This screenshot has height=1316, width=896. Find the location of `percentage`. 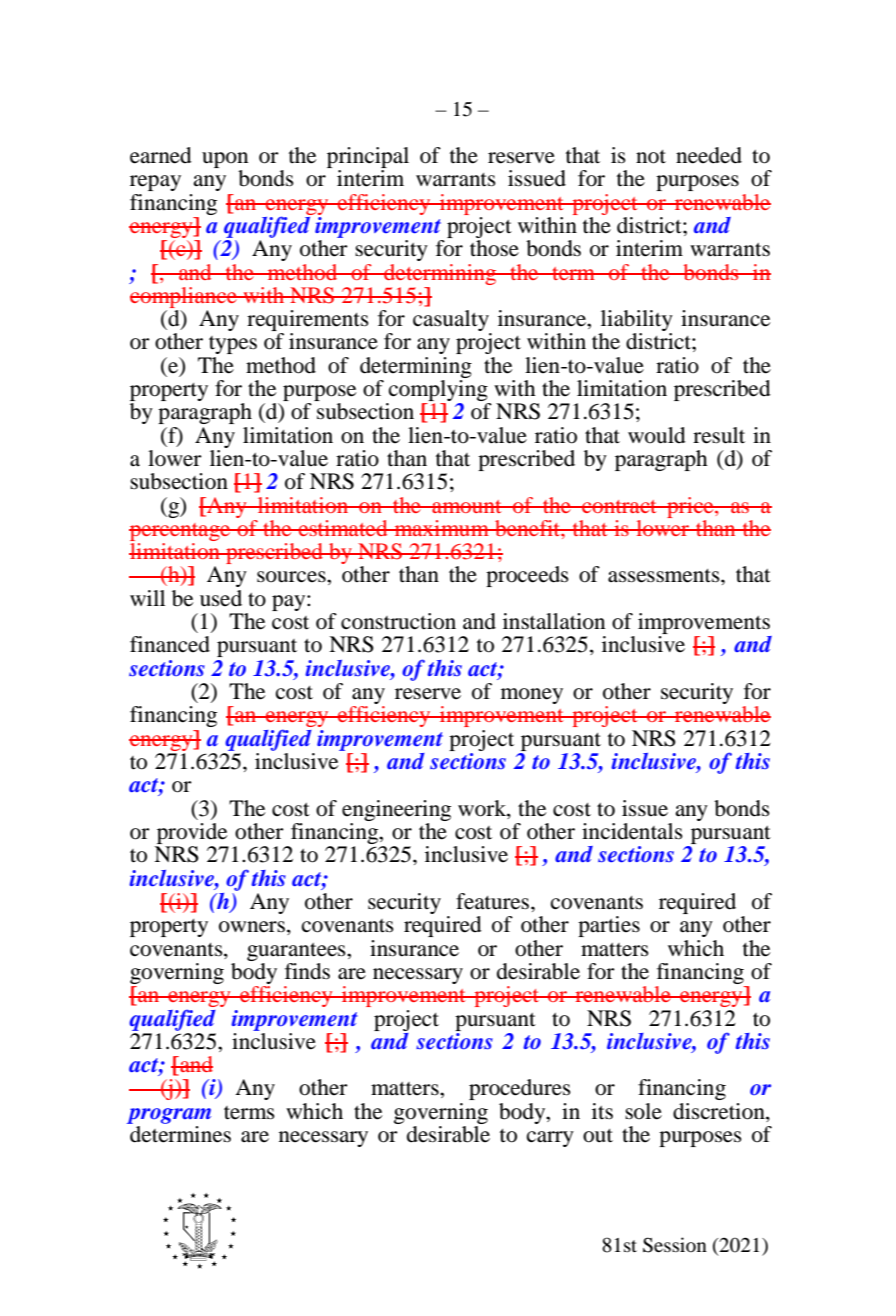

percentage is located at coordinates (181, 532).
